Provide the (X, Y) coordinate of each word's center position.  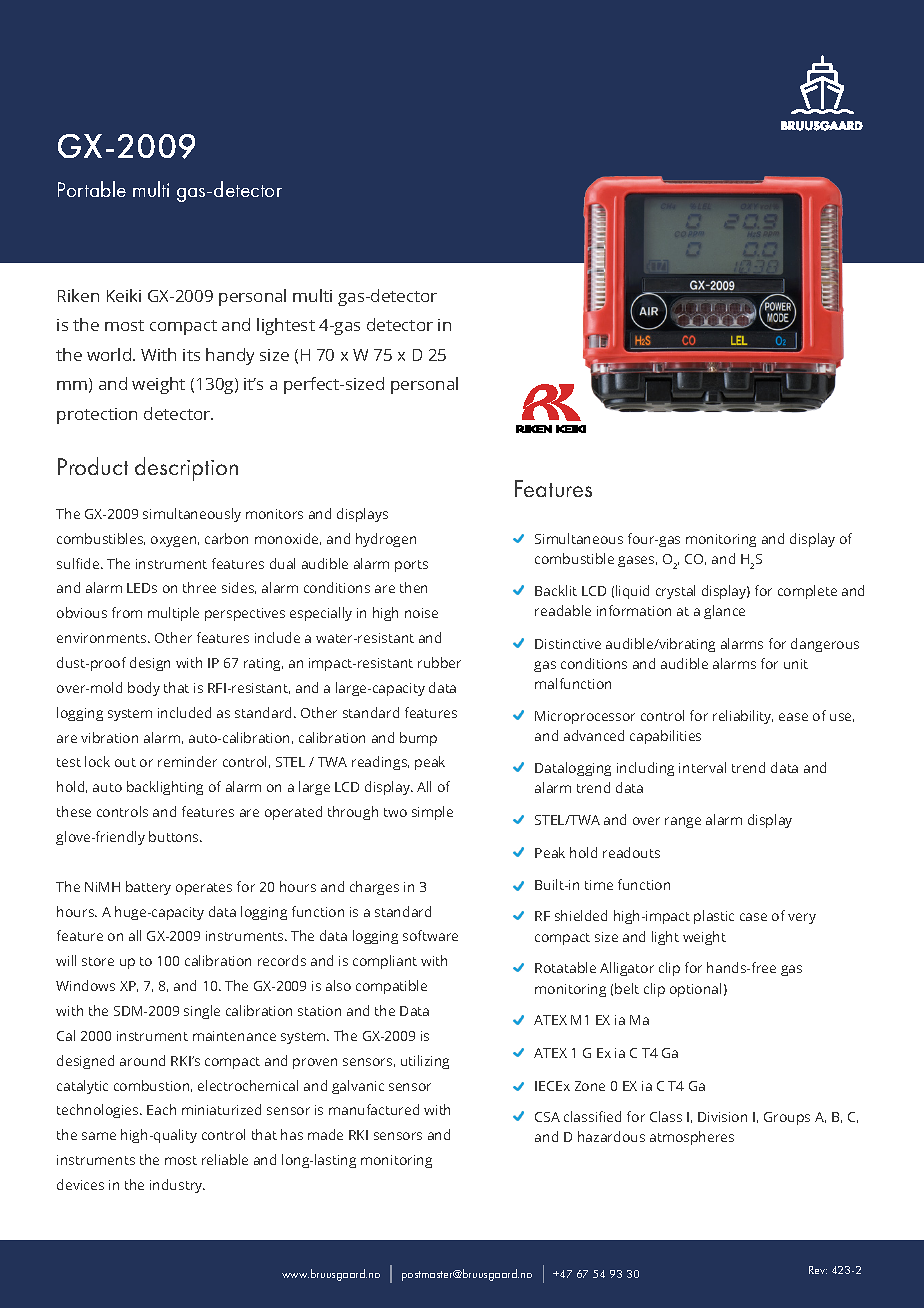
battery (148, 888)
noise (421, 613)
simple (432, 813)
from (127, 612)
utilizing (425, 1062)
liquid (632, 592)
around (142, 1060)
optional (695, 990)
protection (97, 416)
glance (724, 612)
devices (80, 1184)
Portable (92, 189)
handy (230, 356)
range (683, 822)
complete (807, 592)
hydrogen (386, 540)
